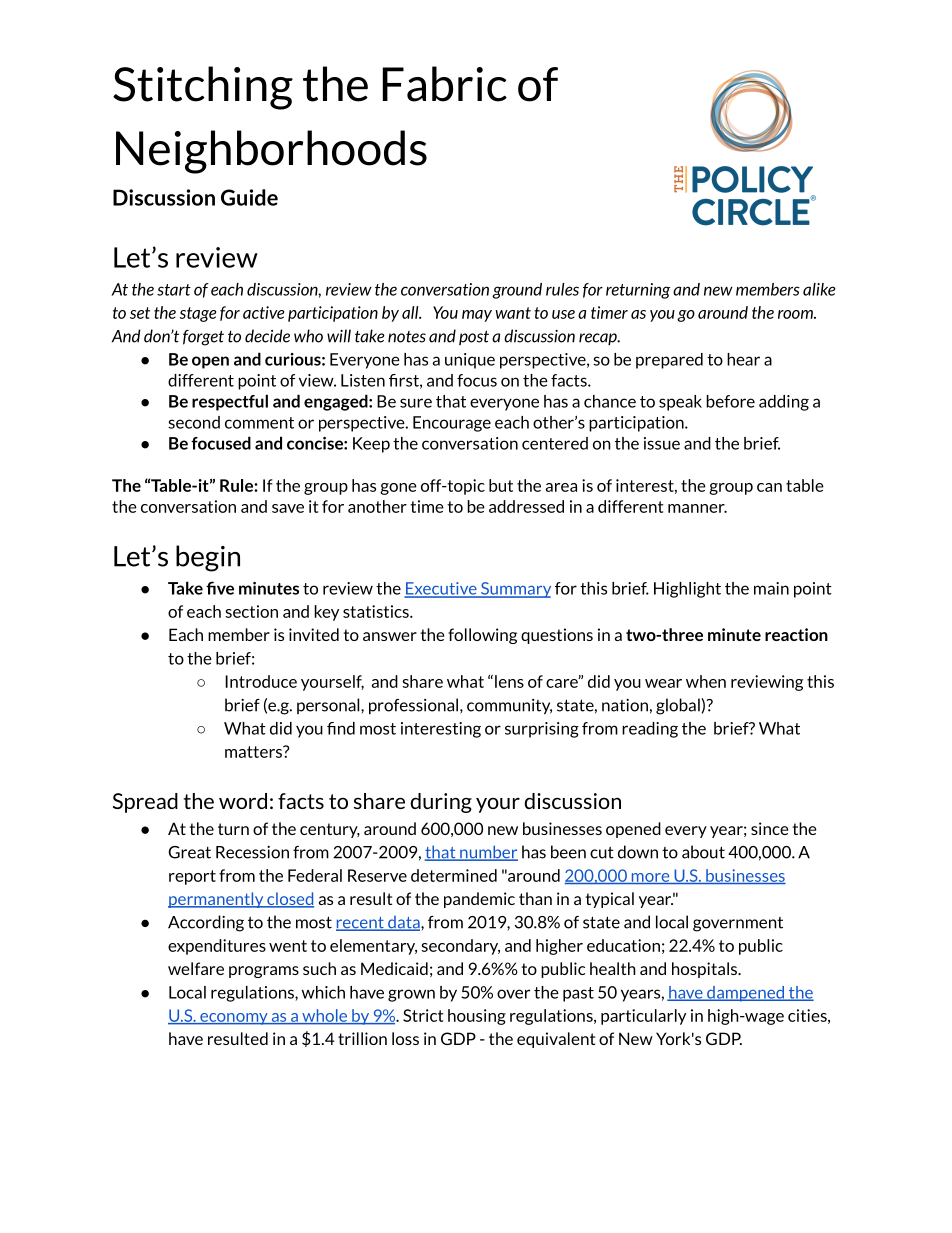 The image size is (952, 1233). What do you see at coordinates (819, 289) in the screenshot?
I see `alike` at bounding box center [819, 289].
